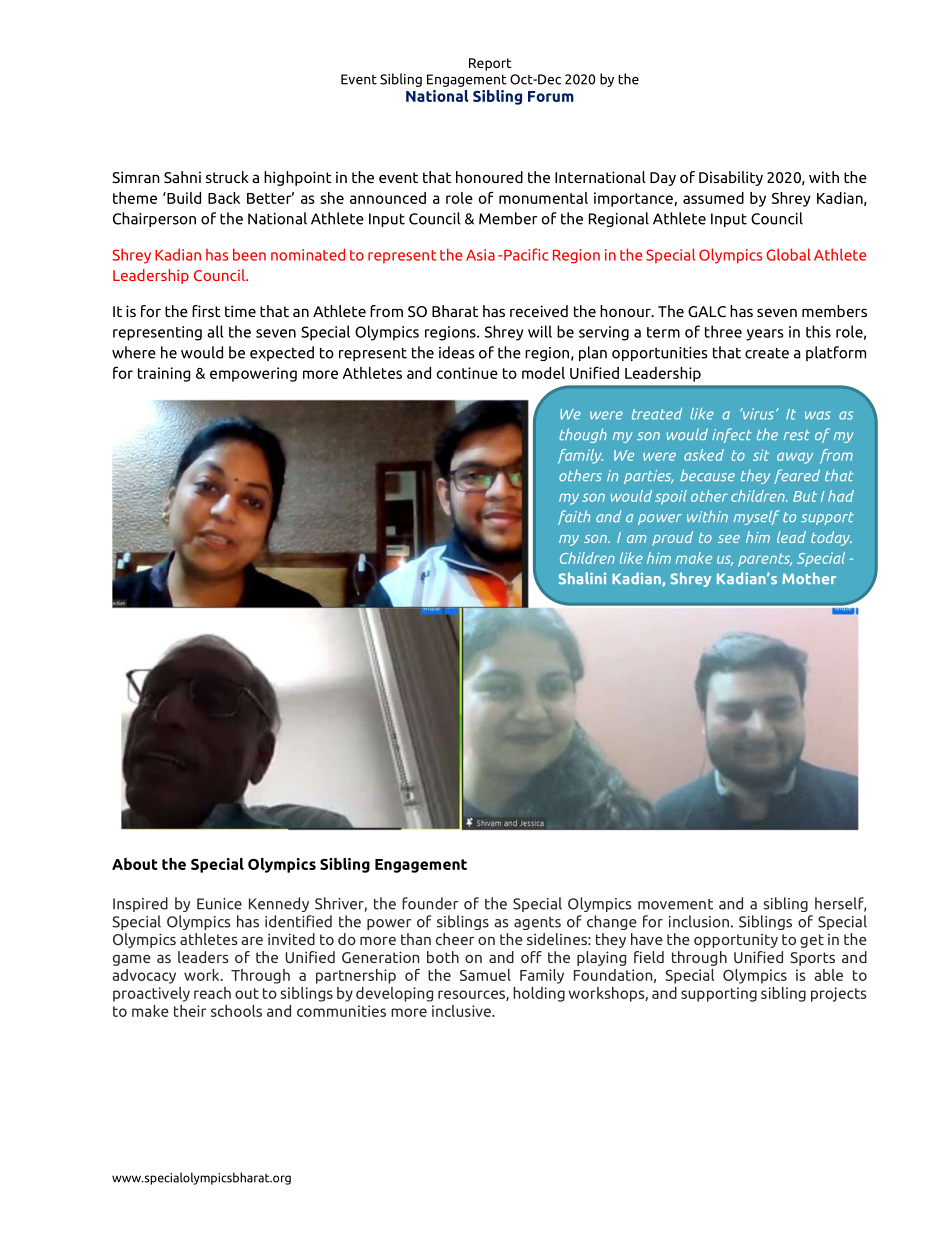 This page has height=1233, width=952. Describe the element at coordinates (135, 864) in the page. I see `About` at that location.
